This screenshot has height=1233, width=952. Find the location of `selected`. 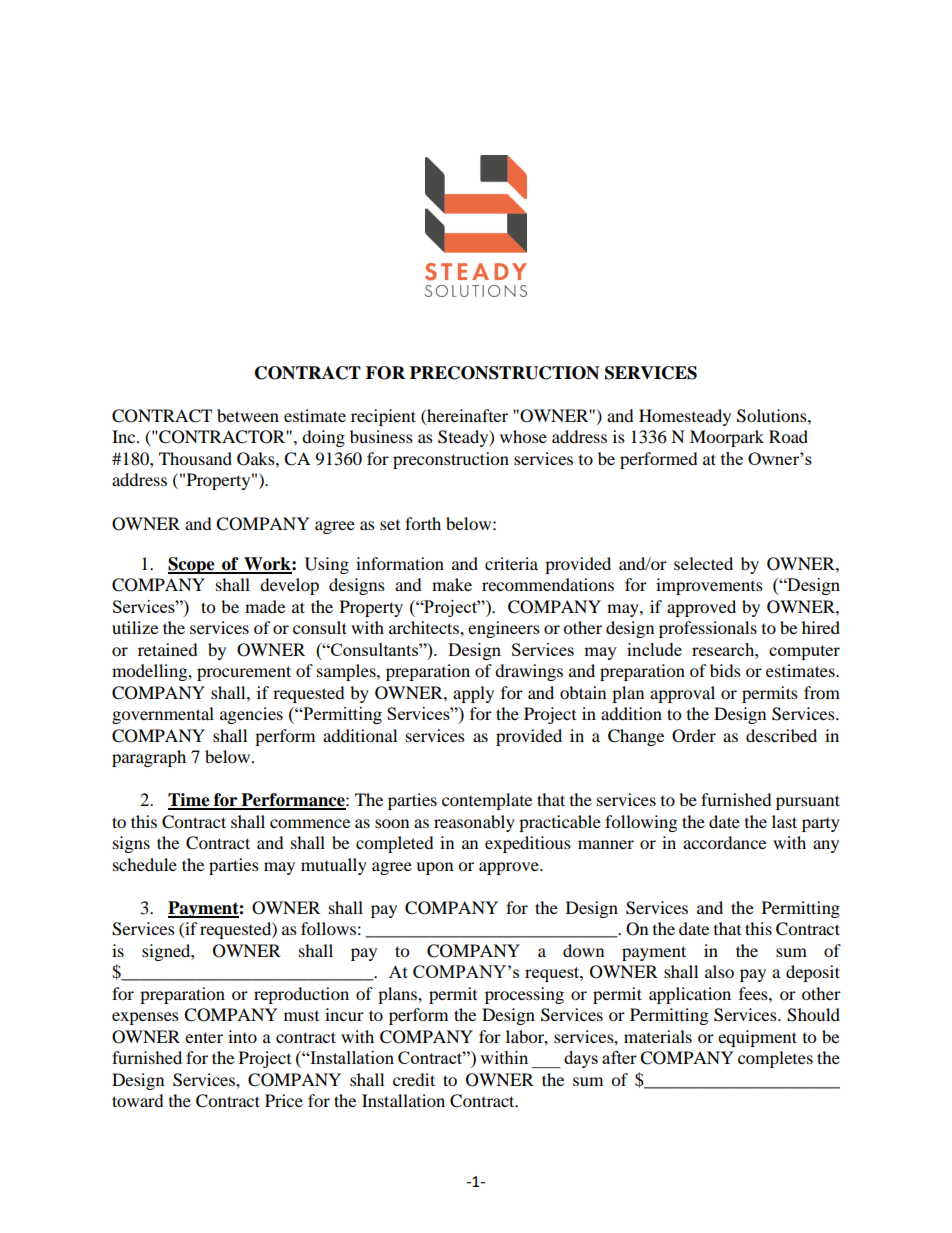

selected is located at coordinates (703, 563).
